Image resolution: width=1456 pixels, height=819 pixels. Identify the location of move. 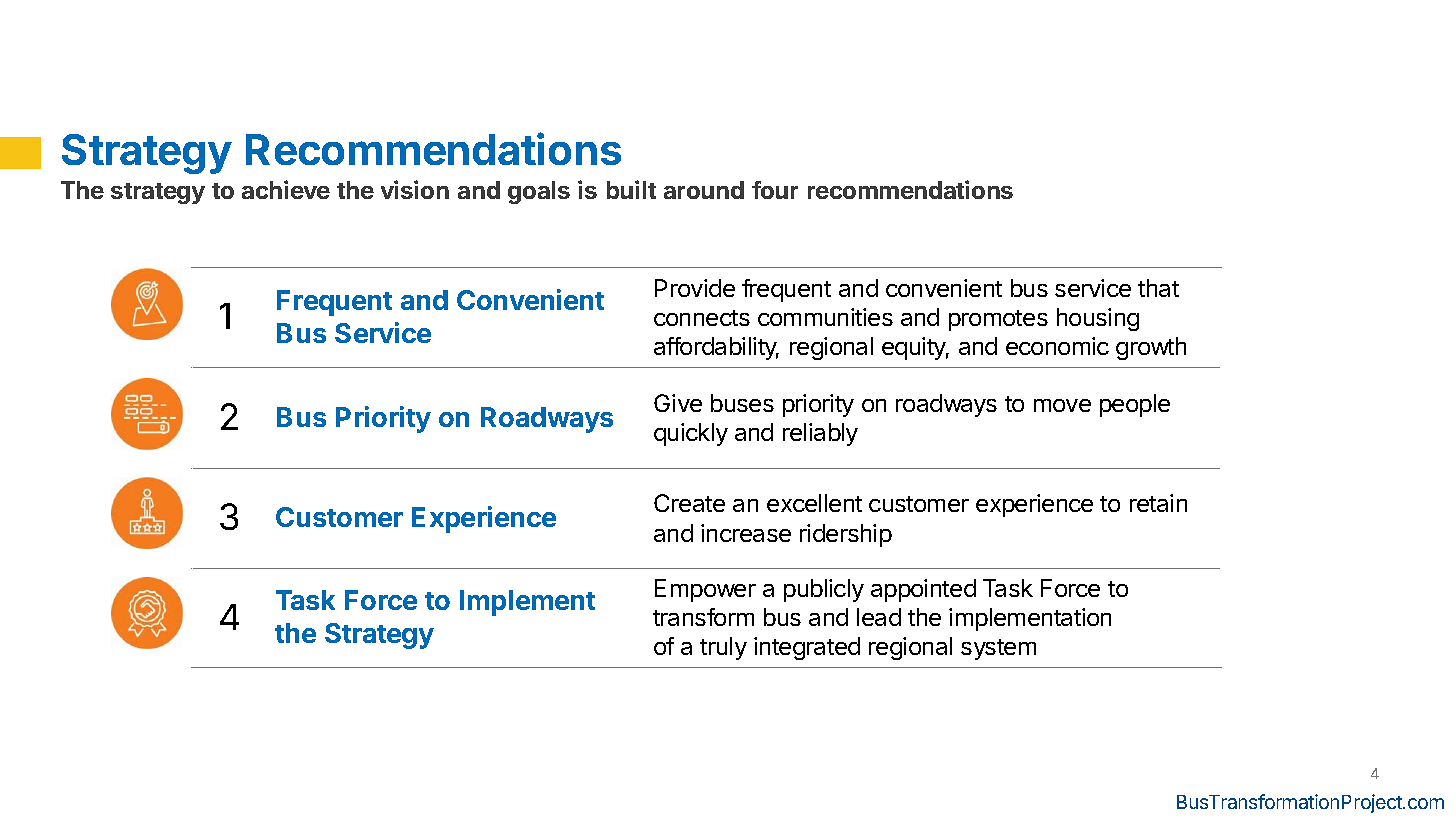
(1062, 405).
